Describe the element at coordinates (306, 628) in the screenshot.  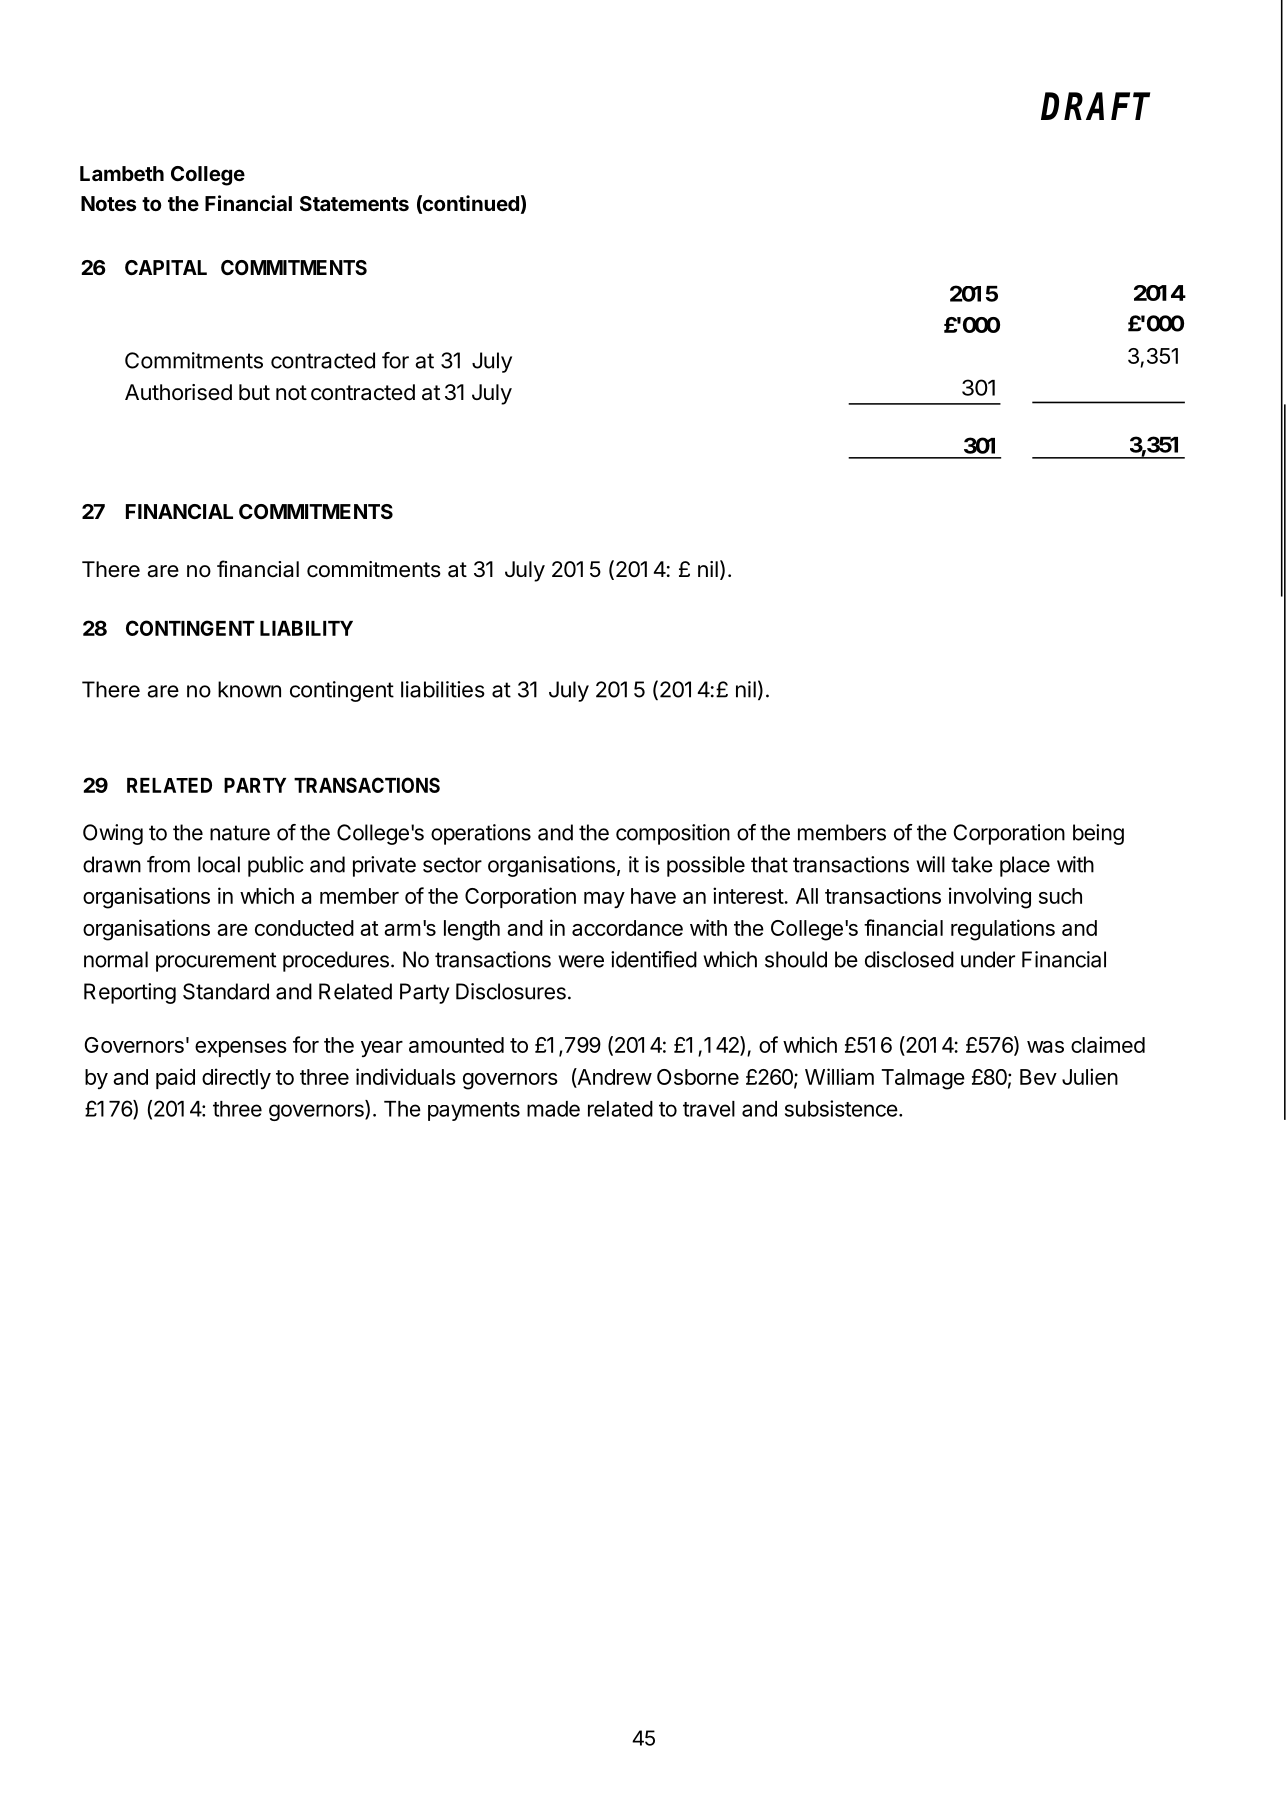
I see `LIABILITY` at that location.
